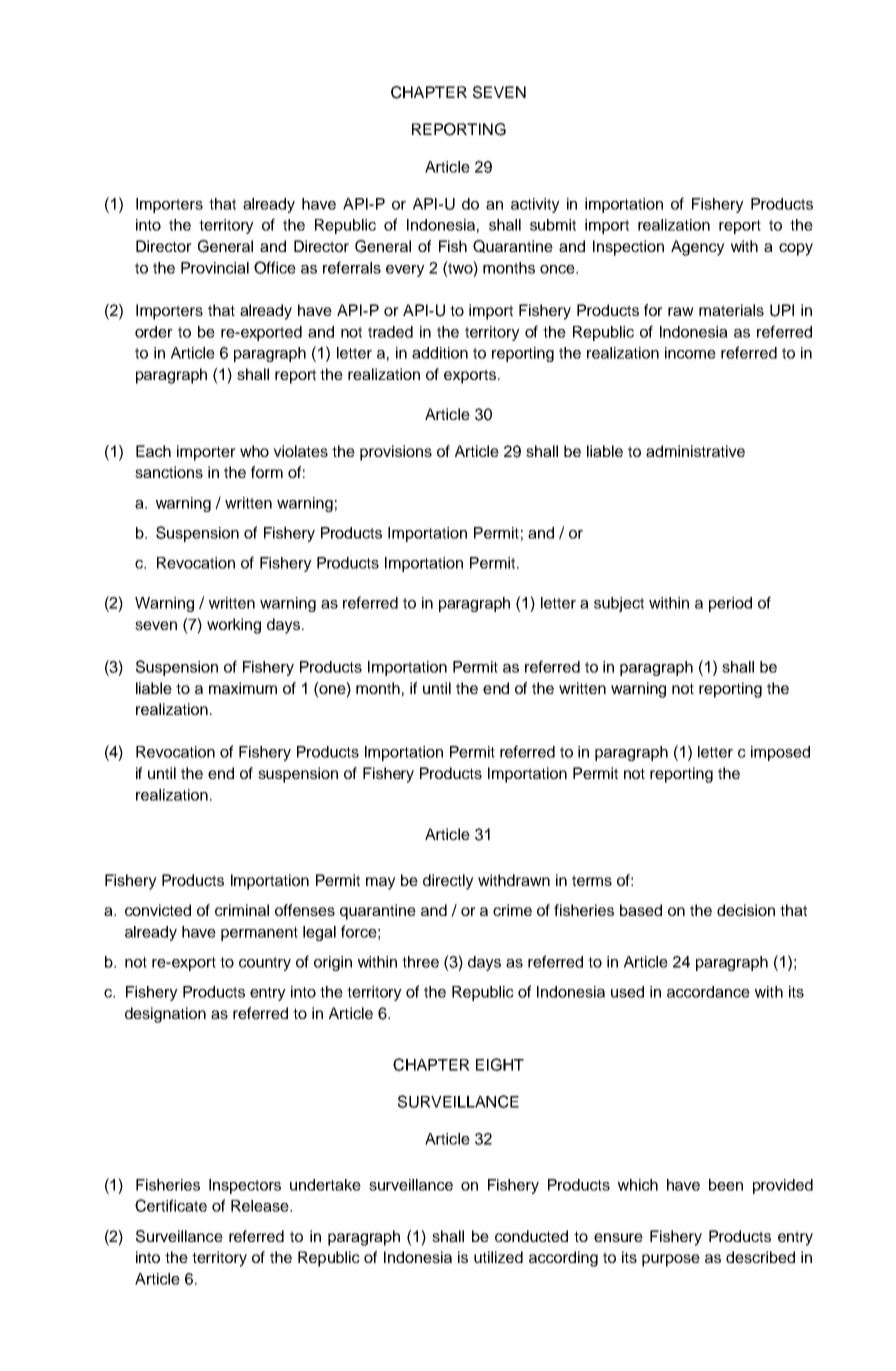 The width and height of the screenshot is (896, 1371). What do you see at coordinates (498, 1257) in the screenshot?
I see `utilized` at bounding box center [498, 1257].
